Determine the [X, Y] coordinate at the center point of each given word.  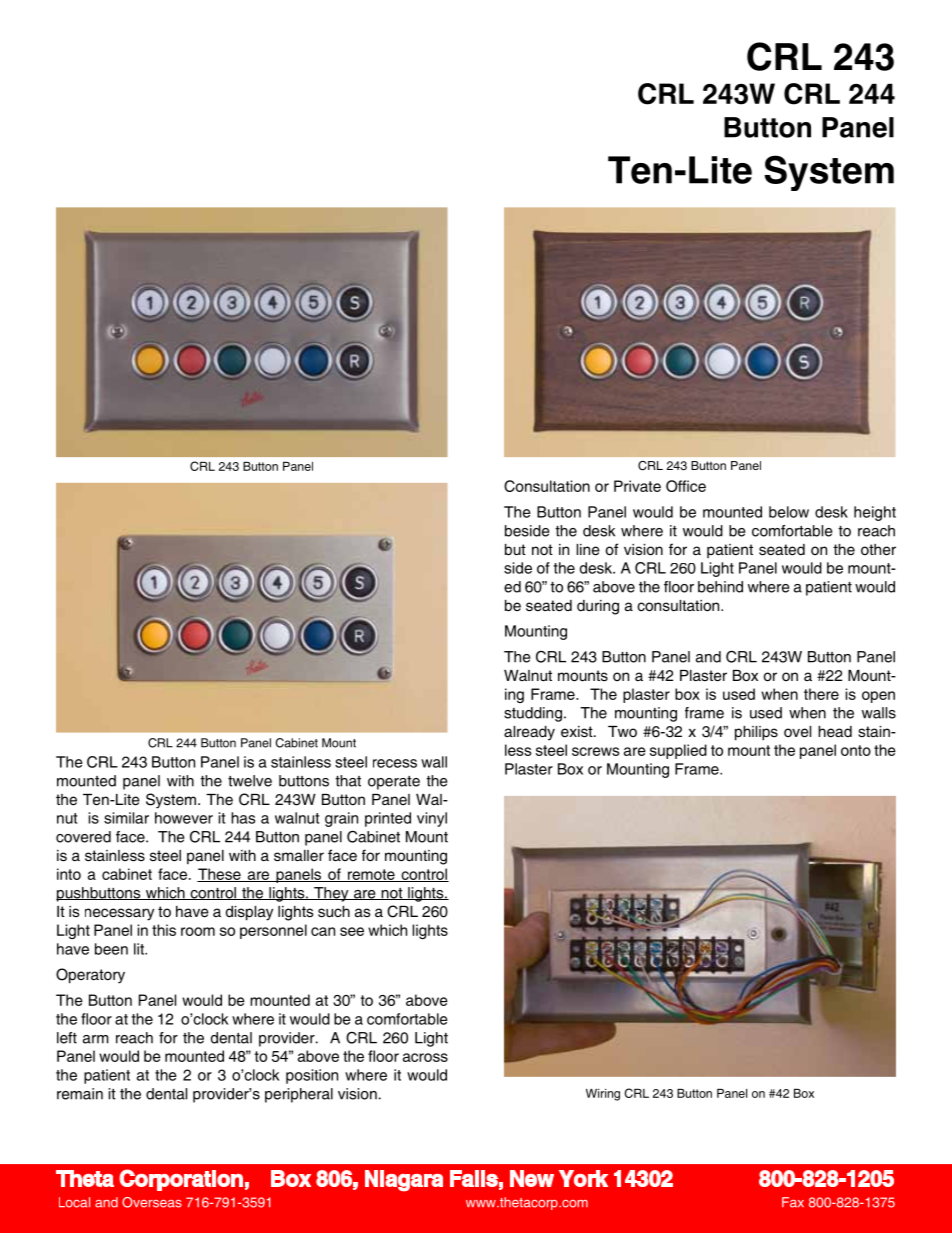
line [588, 550]
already [529, 733]
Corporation [181, 1180]
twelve [250, 781]
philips [756, 733]
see [352, 931]
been [111, 949]
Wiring [603, 1095]
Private [637, 486]
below [789, 512]
